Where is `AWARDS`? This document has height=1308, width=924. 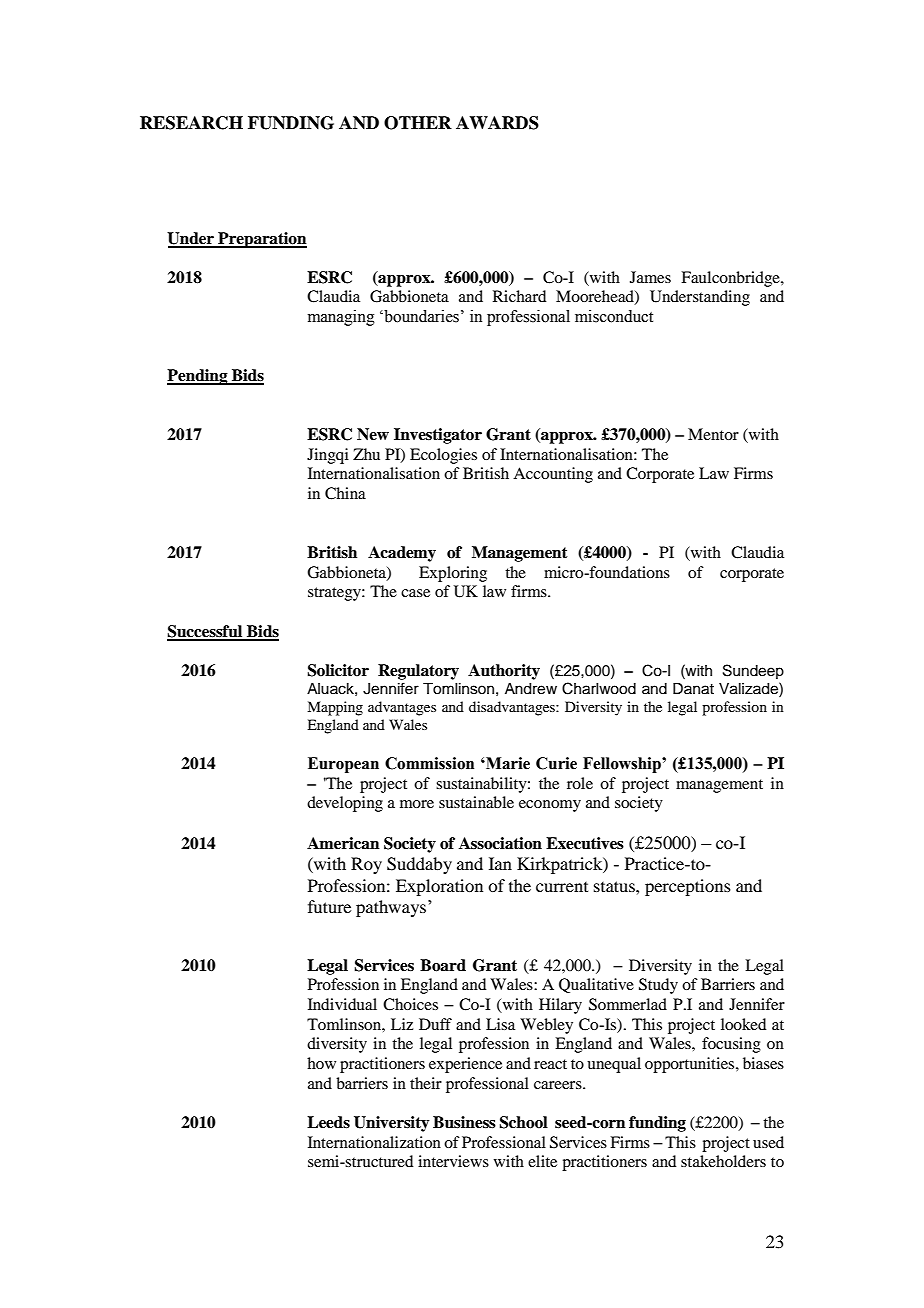
AWARDS is located at coordinates (497, 123).
